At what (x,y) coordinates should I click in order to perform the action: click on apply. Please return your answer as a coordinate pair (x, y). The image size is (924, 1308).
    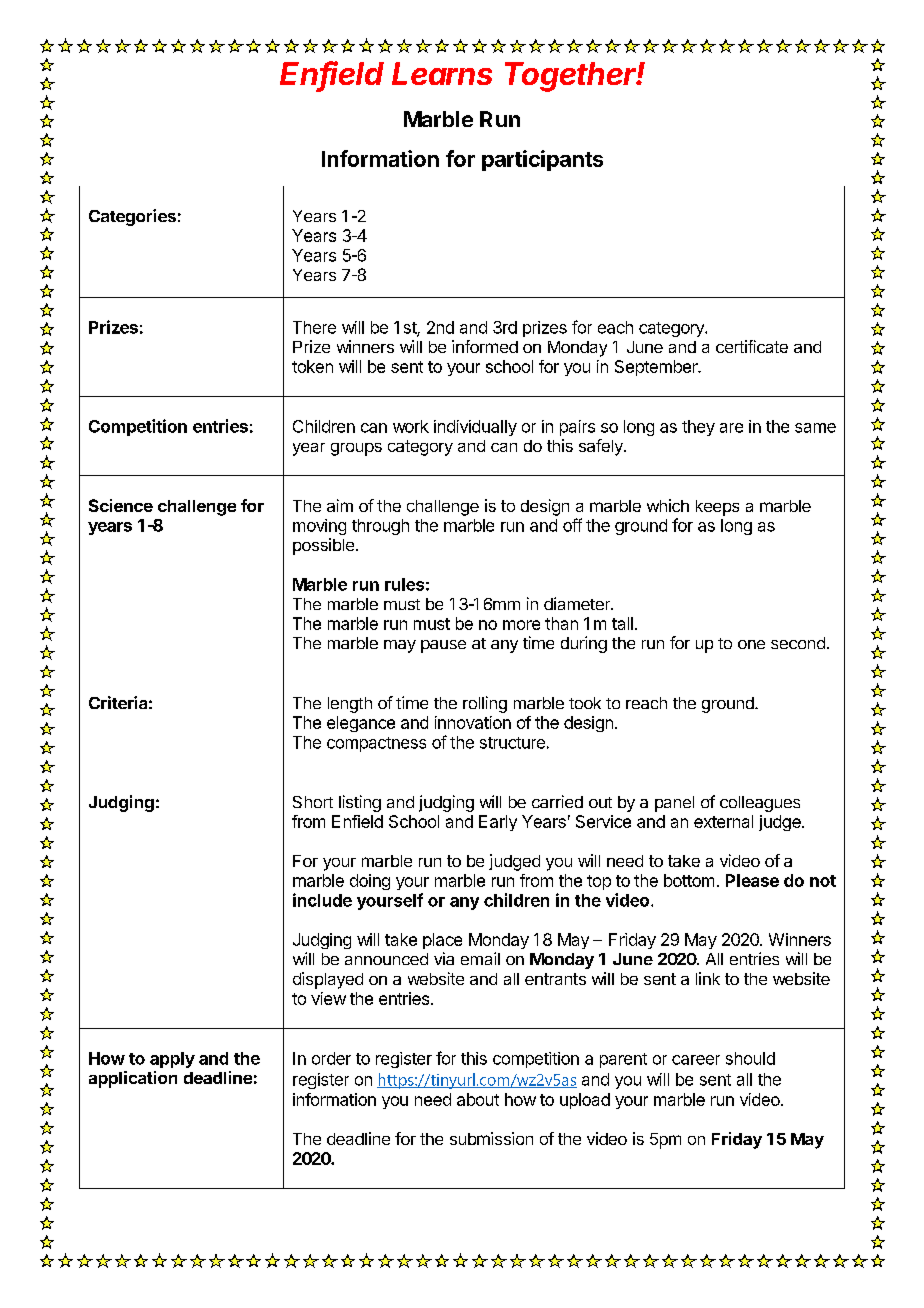
    Looking at the image, I should click on (172, 1060).
